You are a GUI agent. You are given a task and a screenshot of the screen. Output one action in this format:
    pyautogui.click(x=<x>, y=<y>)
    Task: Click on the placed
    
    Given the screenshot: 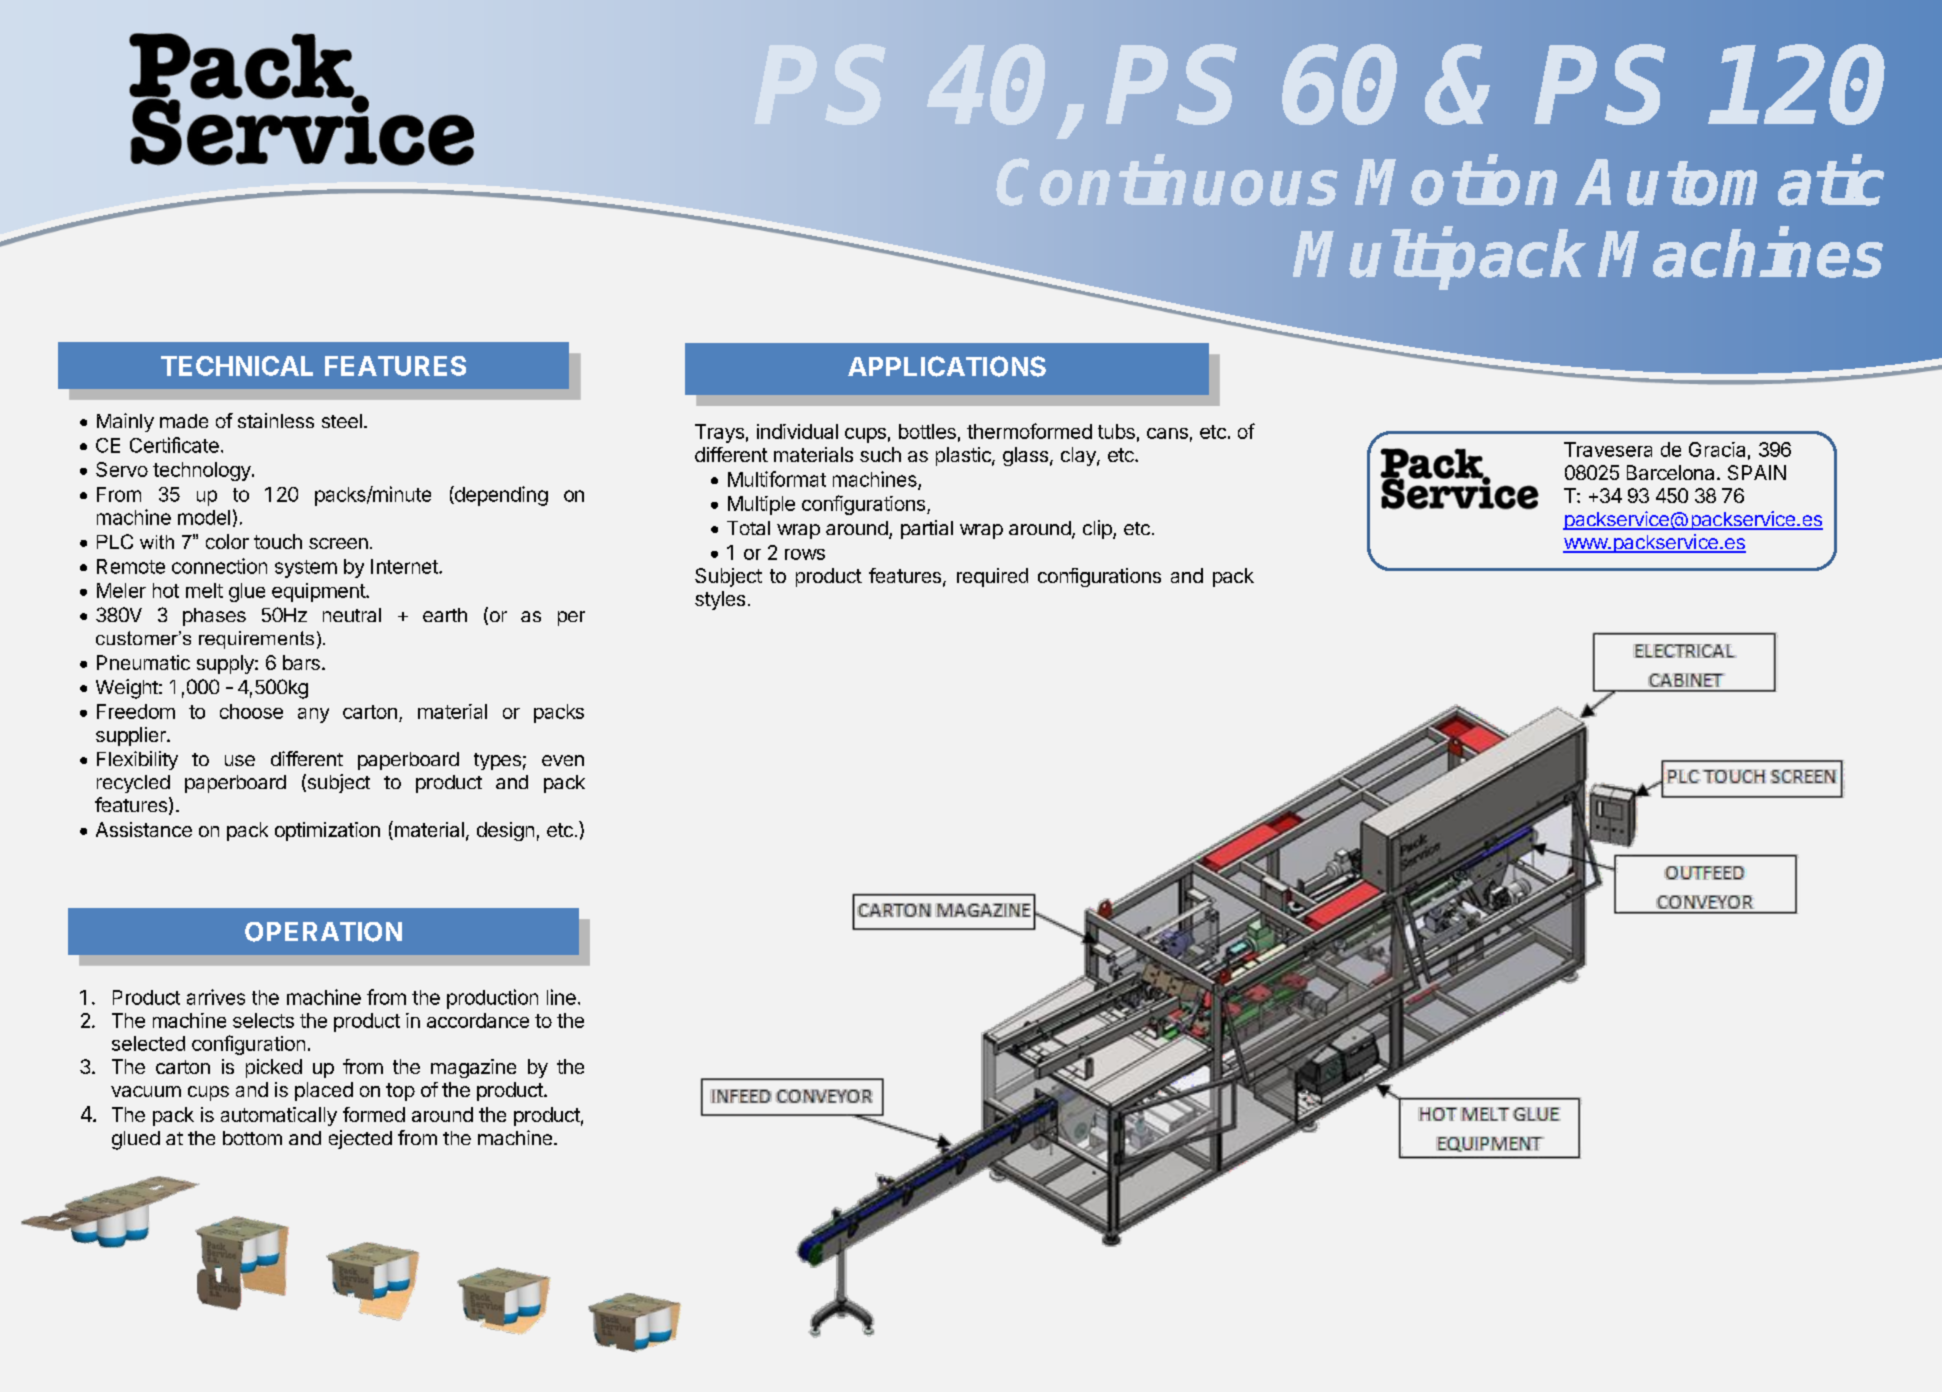 What is the action you would take?
    pyautogui.click(x=324, y=1091)
